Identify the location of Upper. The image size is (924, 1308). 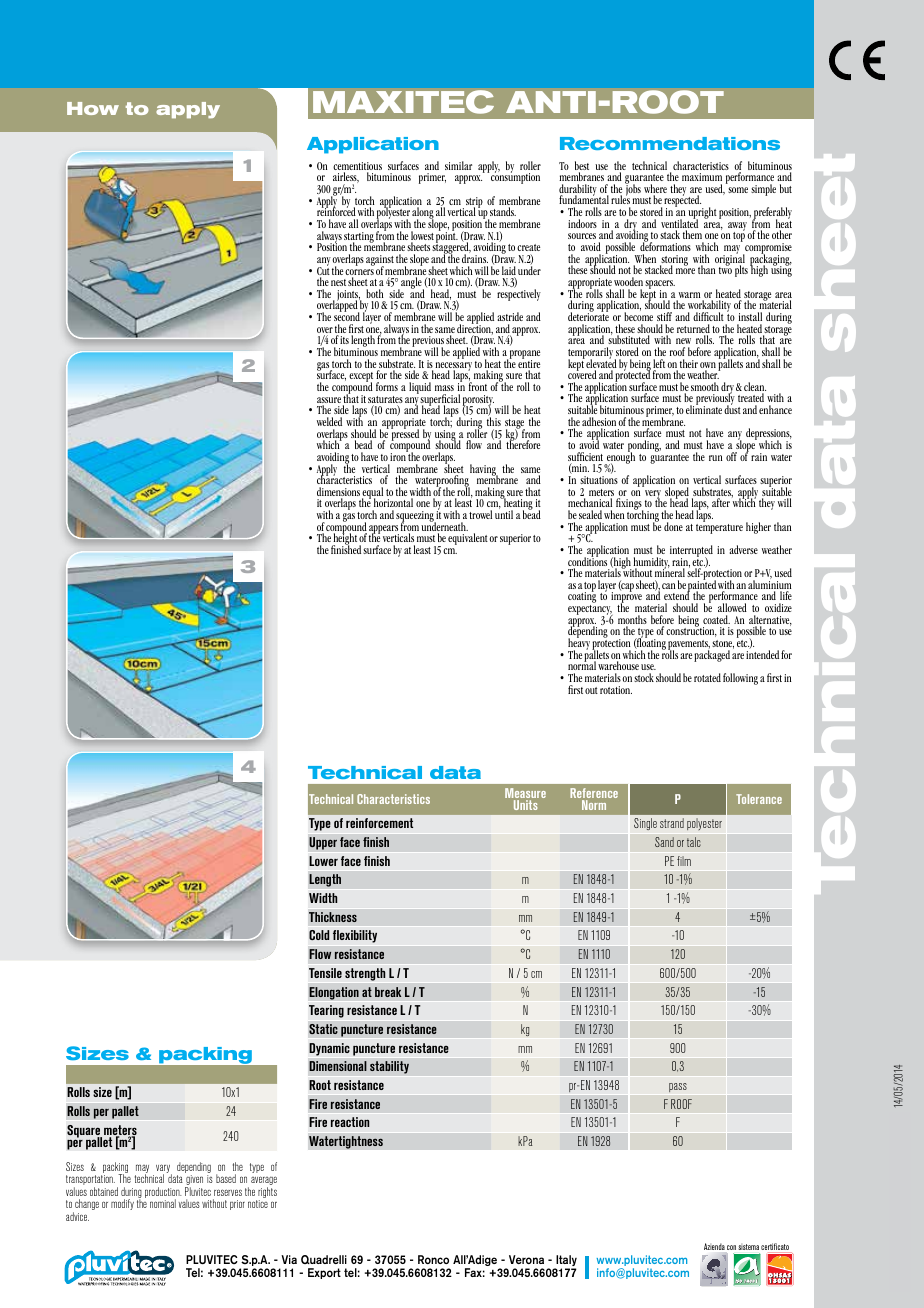
(323, 843).
